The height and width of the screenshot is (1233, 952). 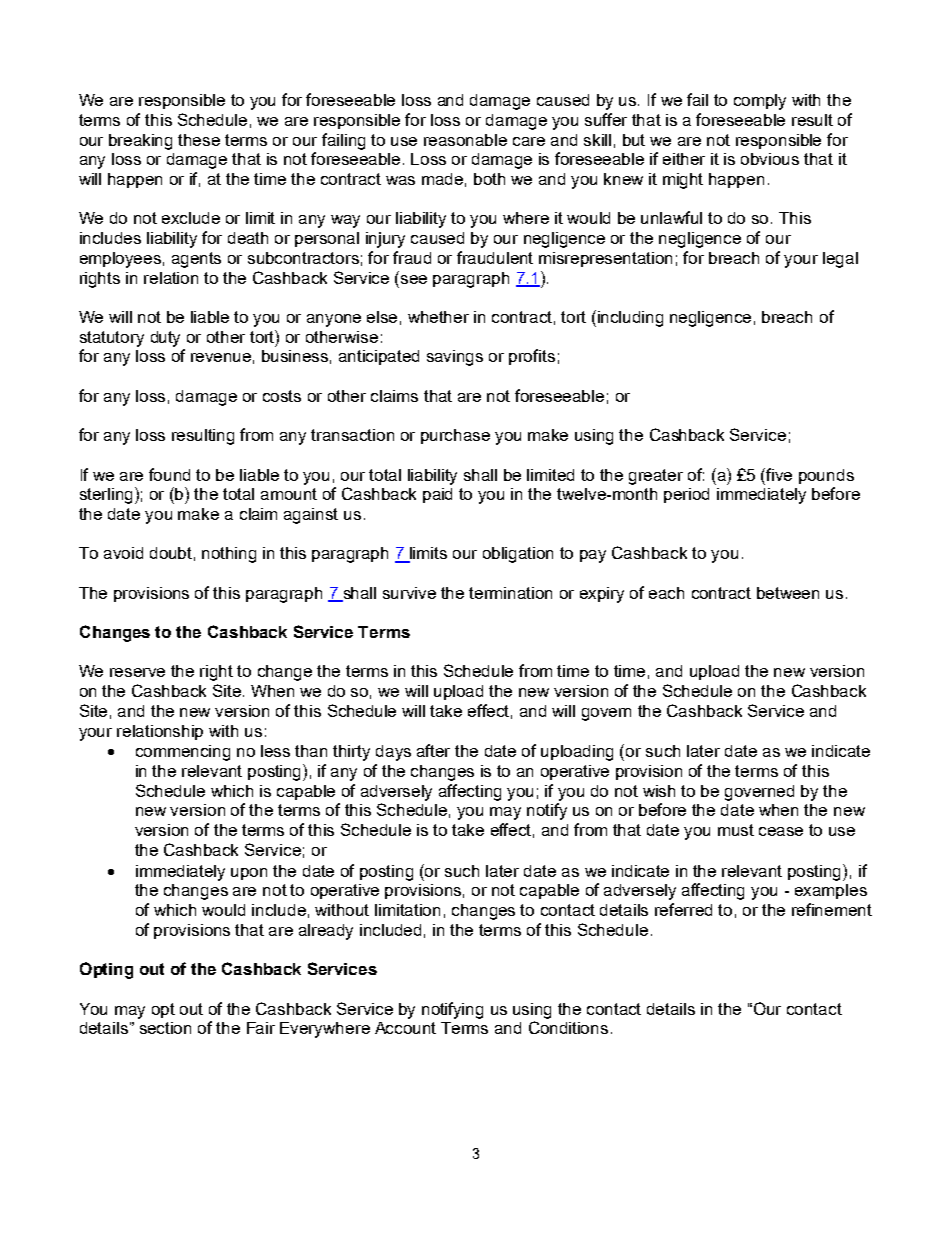 What do you see at coordinates (779, 474) in the screenshot?
I see `five` at bounding box center [779, 474].
